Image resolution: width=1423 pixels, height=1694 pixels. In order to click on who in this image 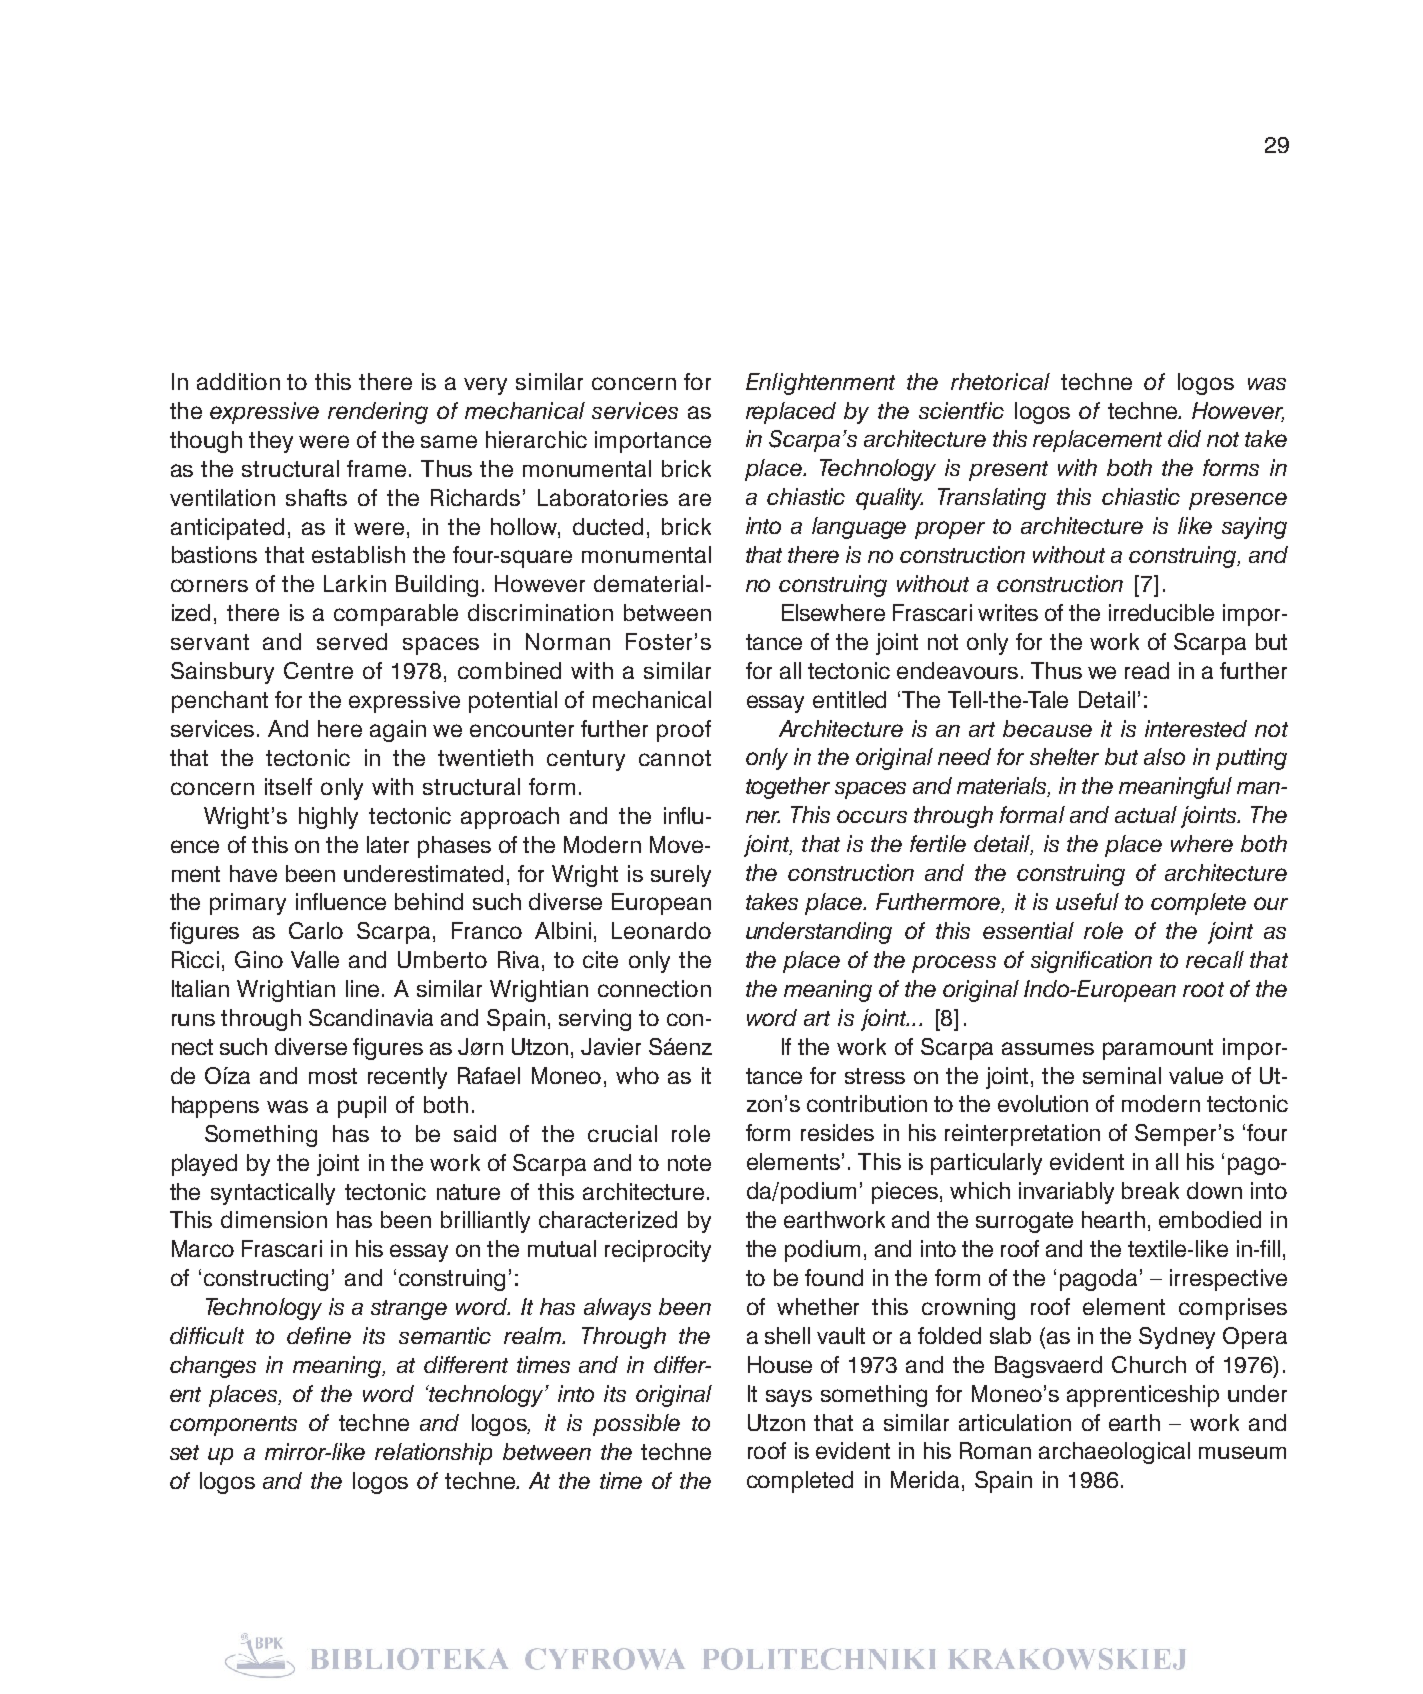, I will do `click(637, 1075)`.
